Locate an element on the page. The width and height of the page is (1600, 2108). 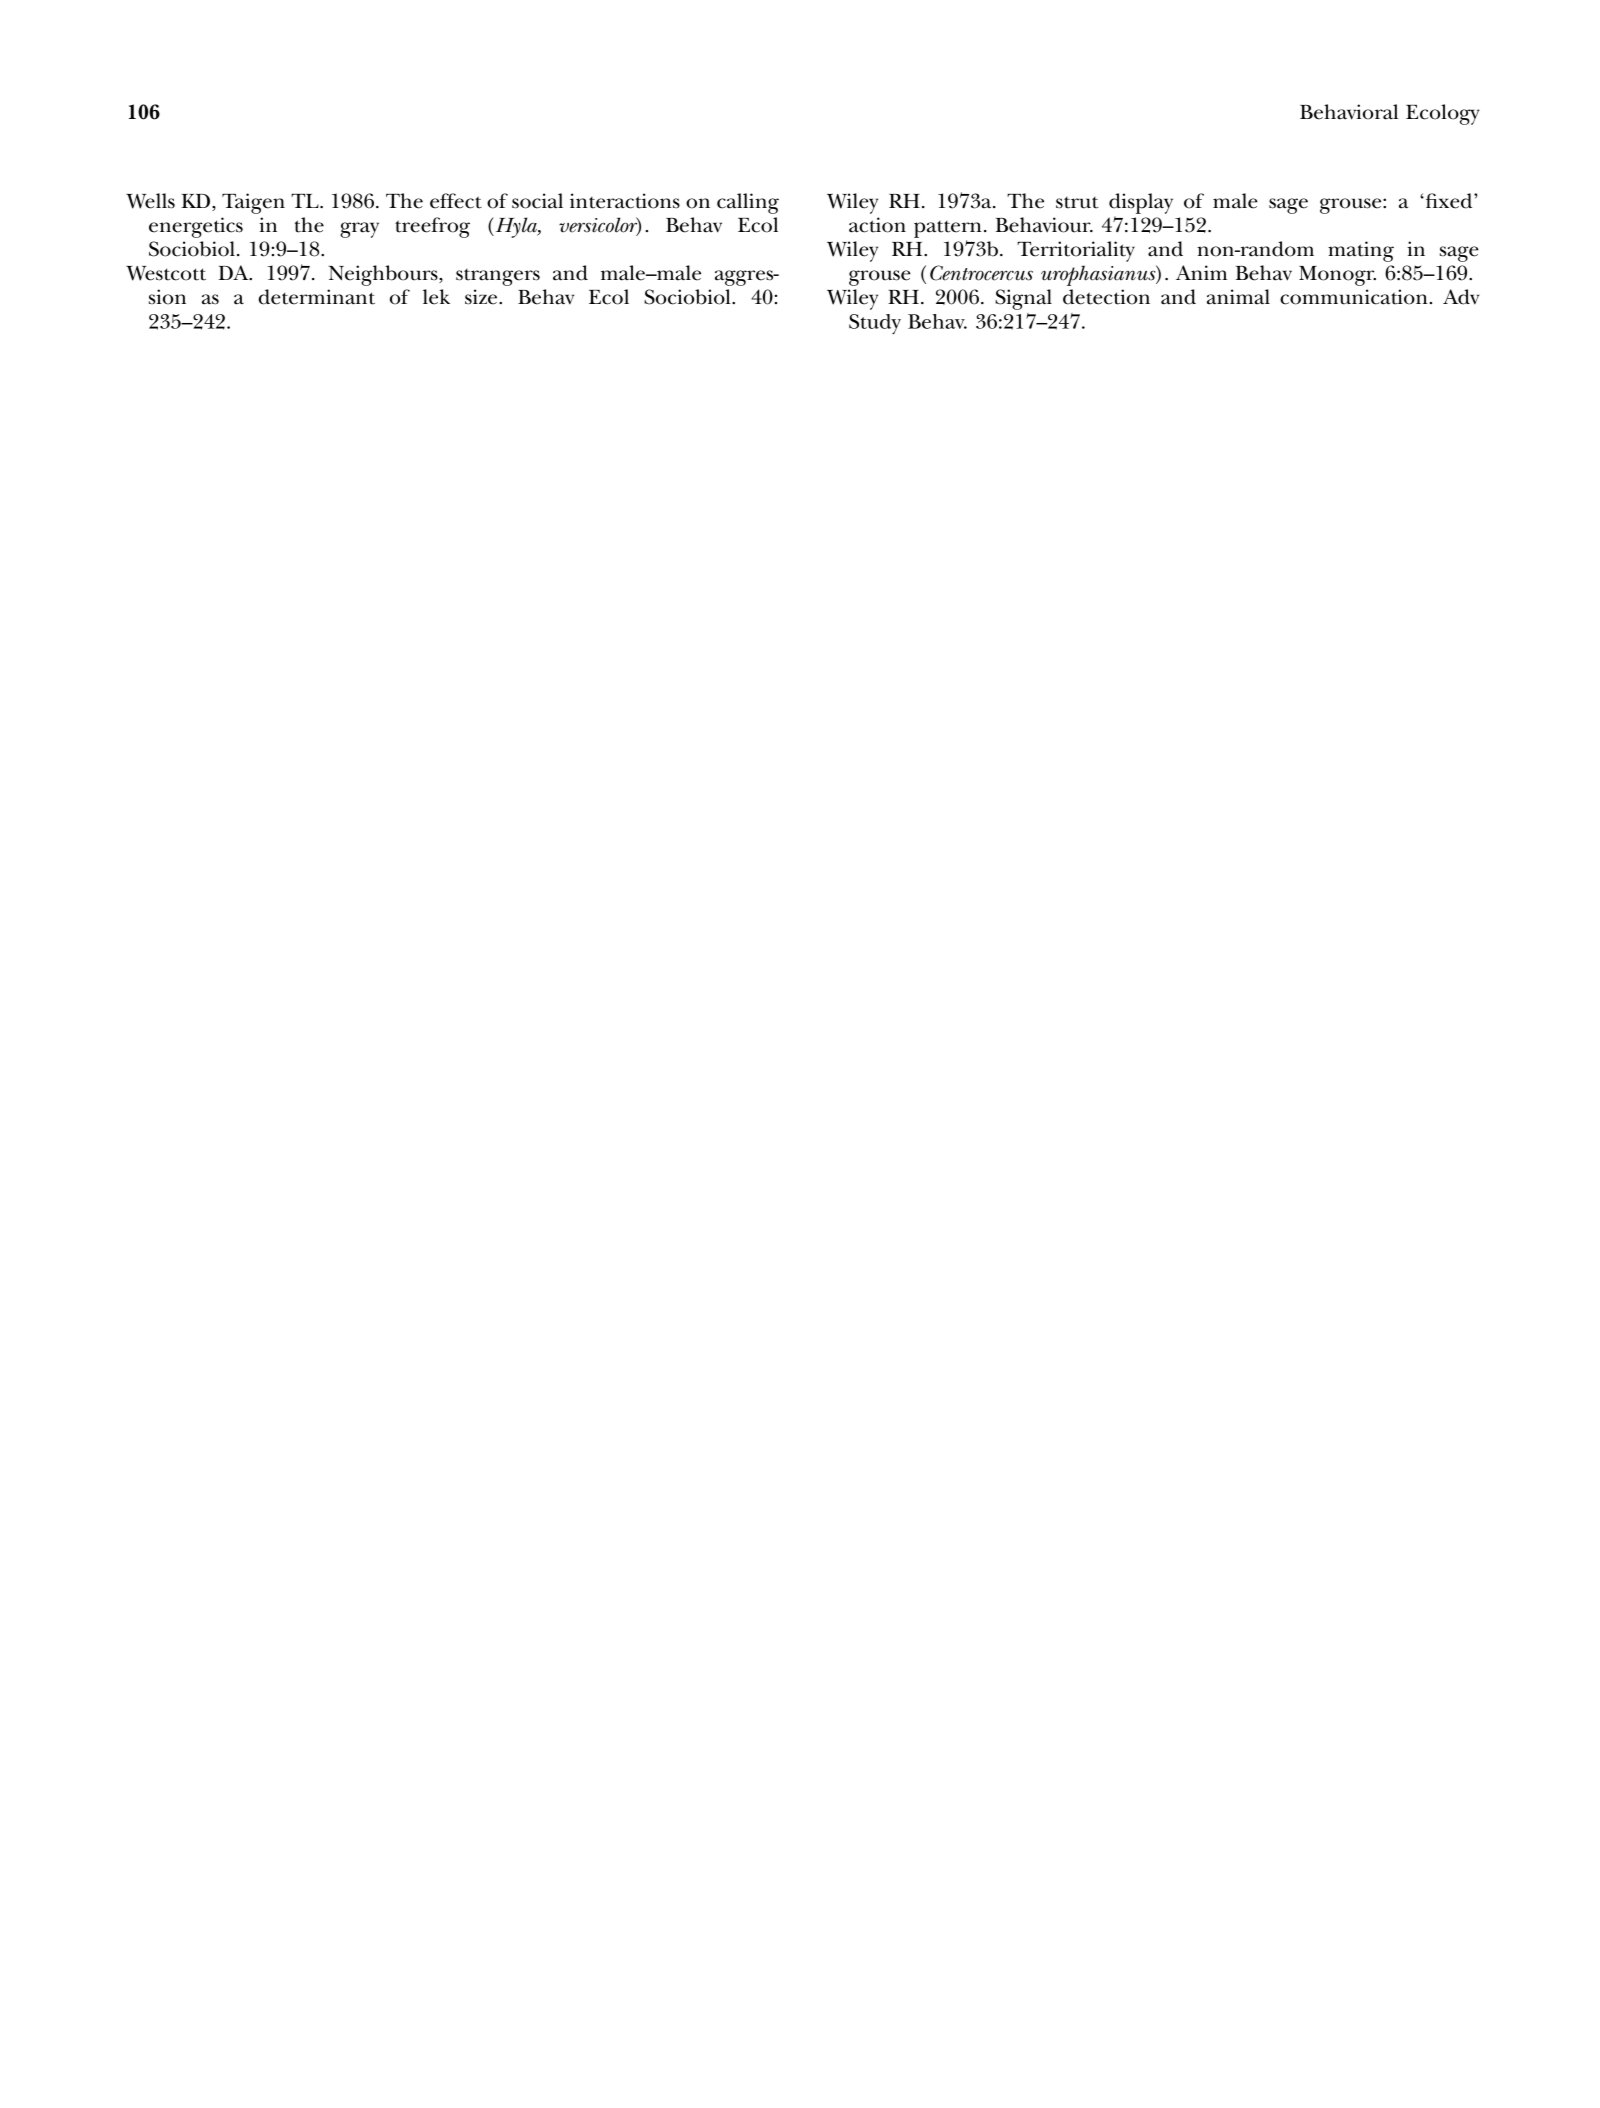
calling is located at coordinates (748, 203).
